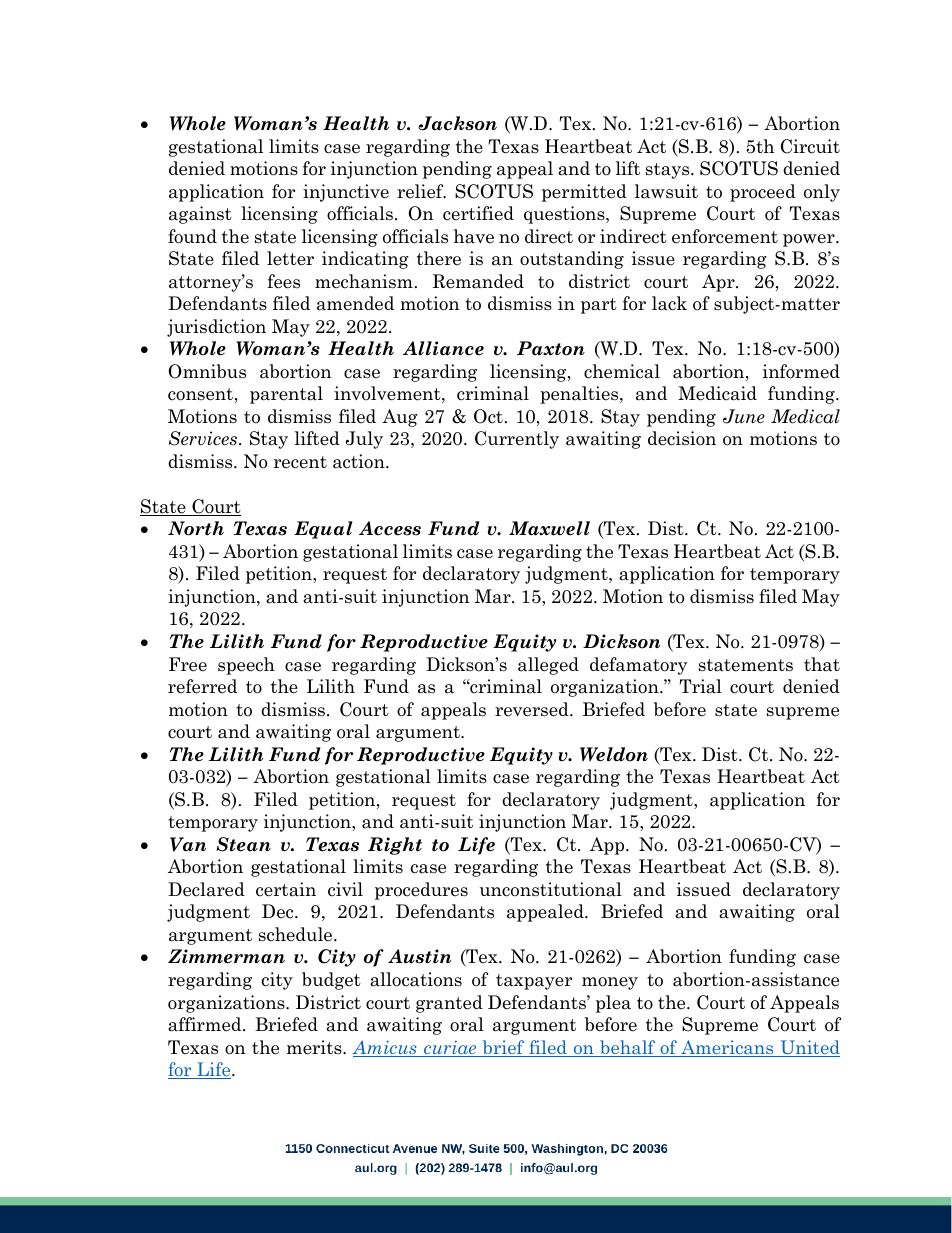  I want to click on unconstitutional, so click(551, 889).
